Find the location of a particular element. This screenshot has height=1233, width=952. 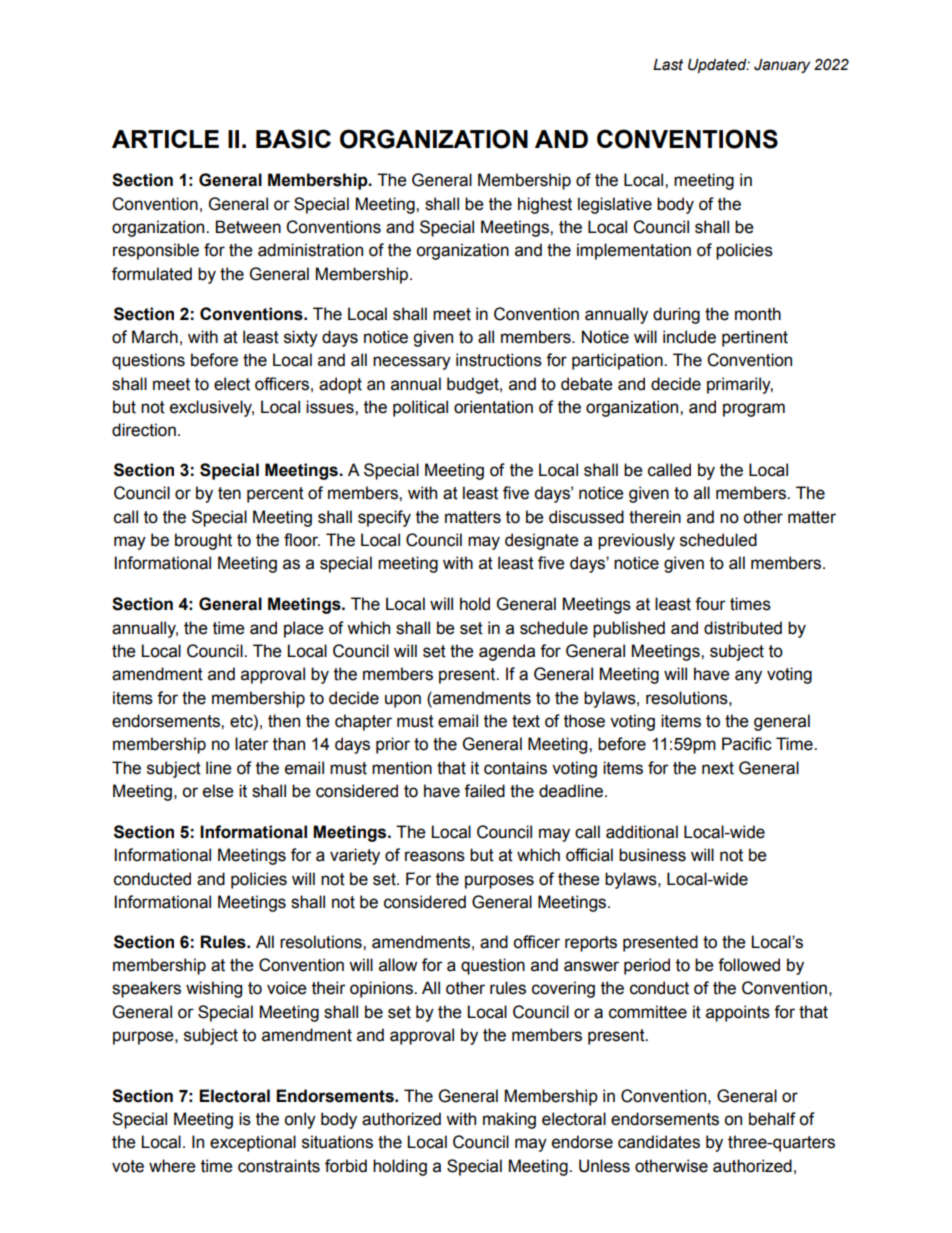

later is located at coordinates (252, 744).
